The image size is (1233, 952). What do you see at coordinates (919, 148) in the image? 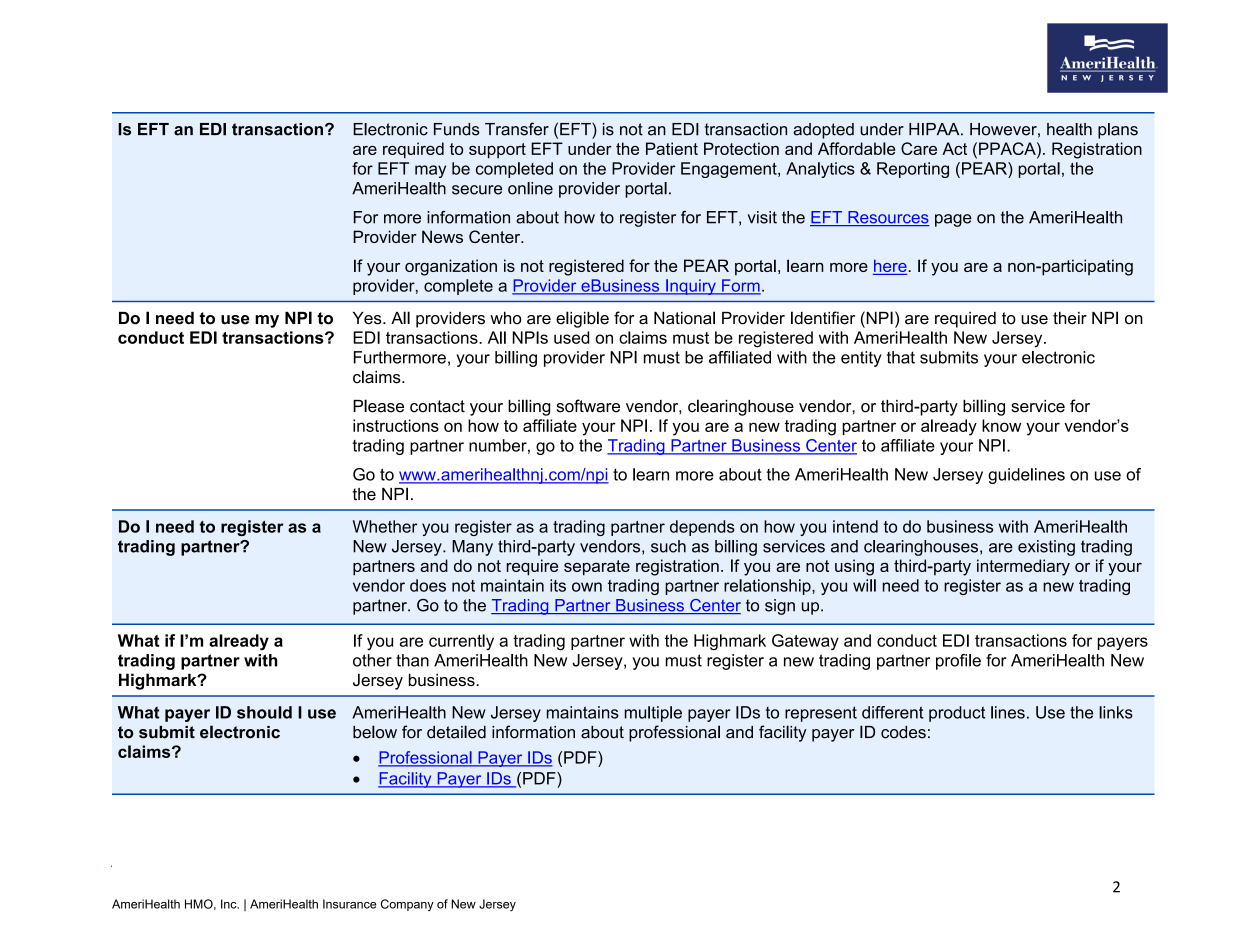
I see `Care` at bounding box center [919, 148].
